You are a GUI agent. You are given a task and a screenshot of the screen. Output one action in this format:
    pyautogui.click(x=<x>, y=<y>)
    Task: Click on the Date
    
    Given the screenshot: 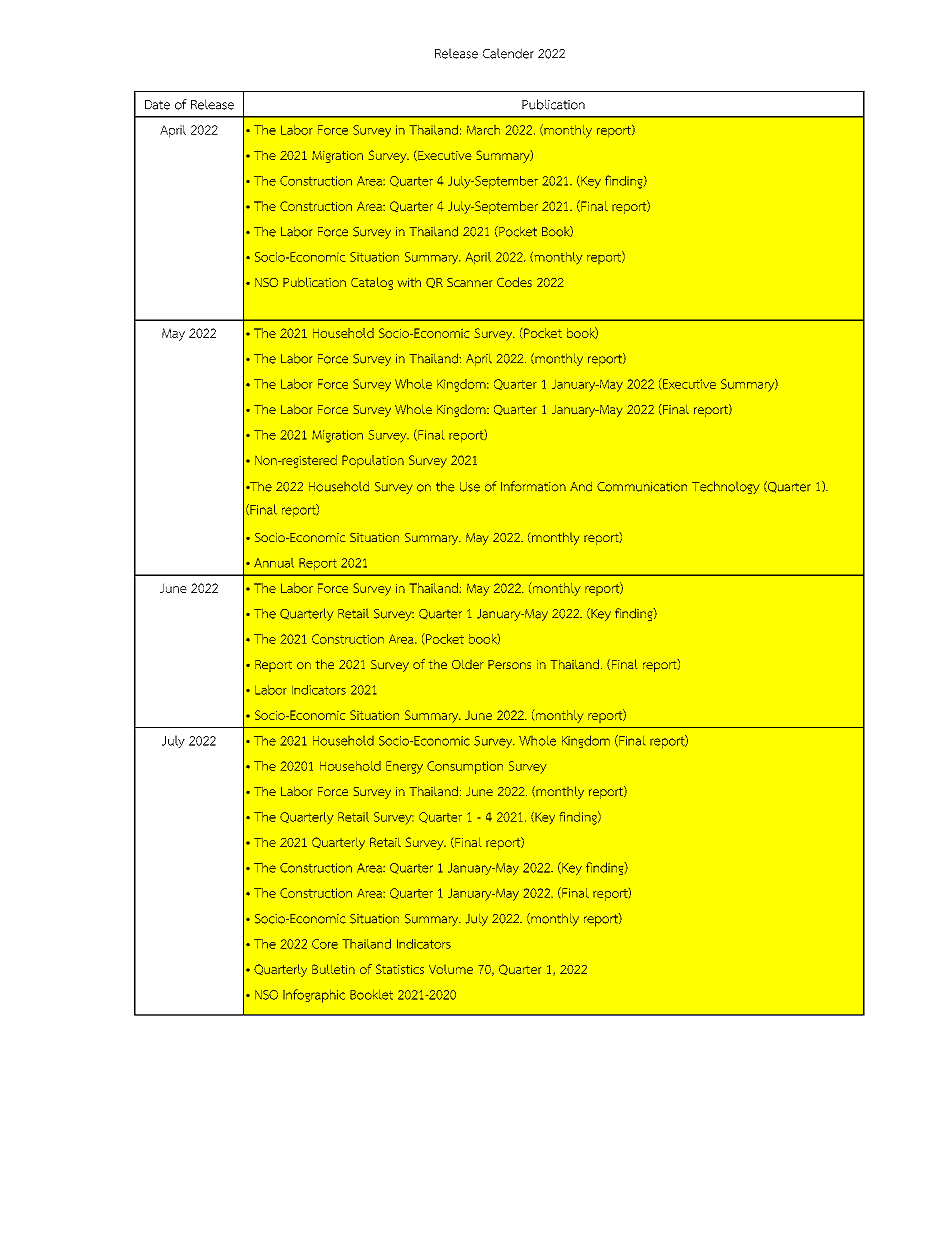 What is the action you would take?
    pyautogui.click(x=157, y=105)
